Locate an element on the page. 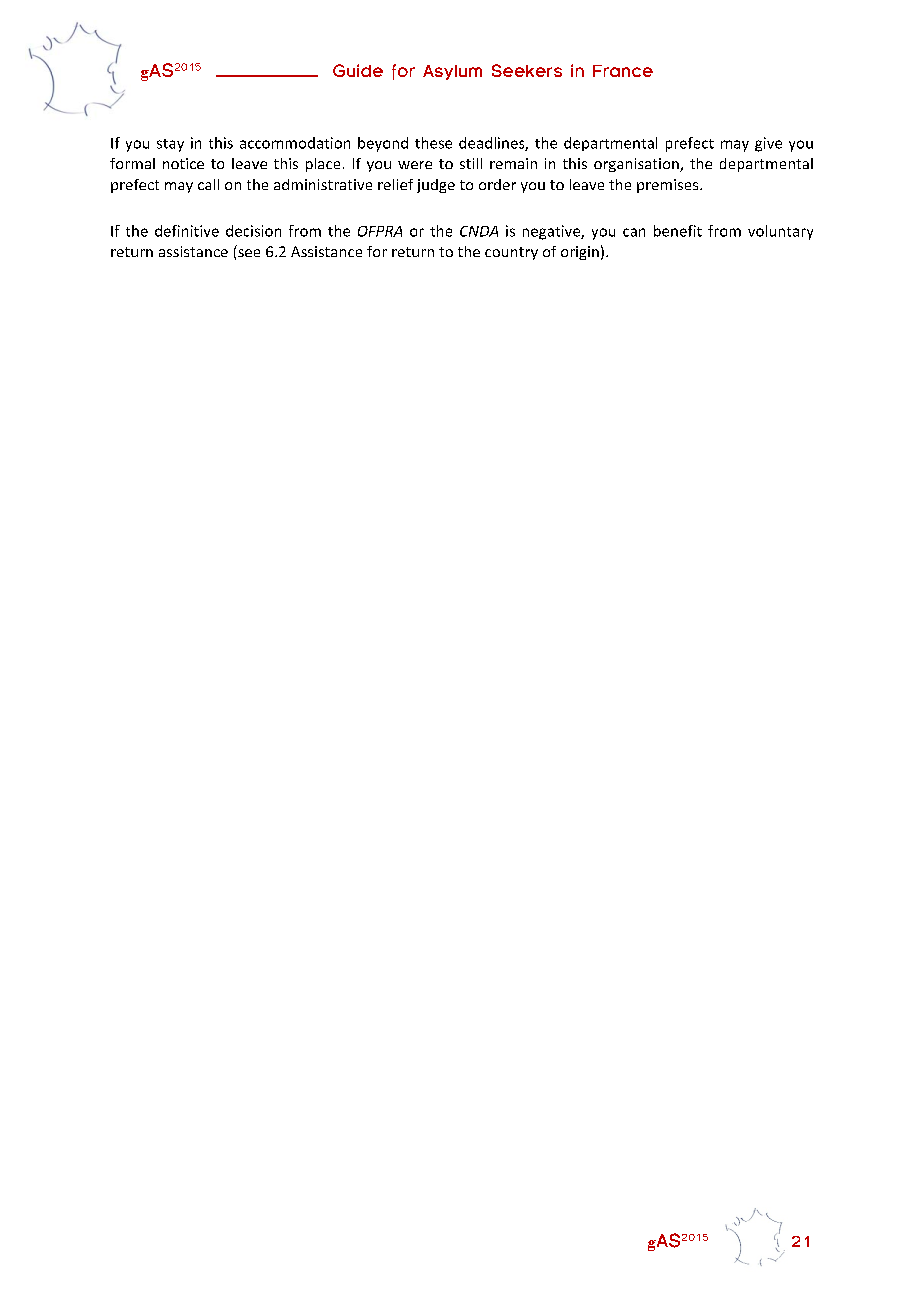 The image size is (924, 1308). order is located at coordinates (497, 184).
